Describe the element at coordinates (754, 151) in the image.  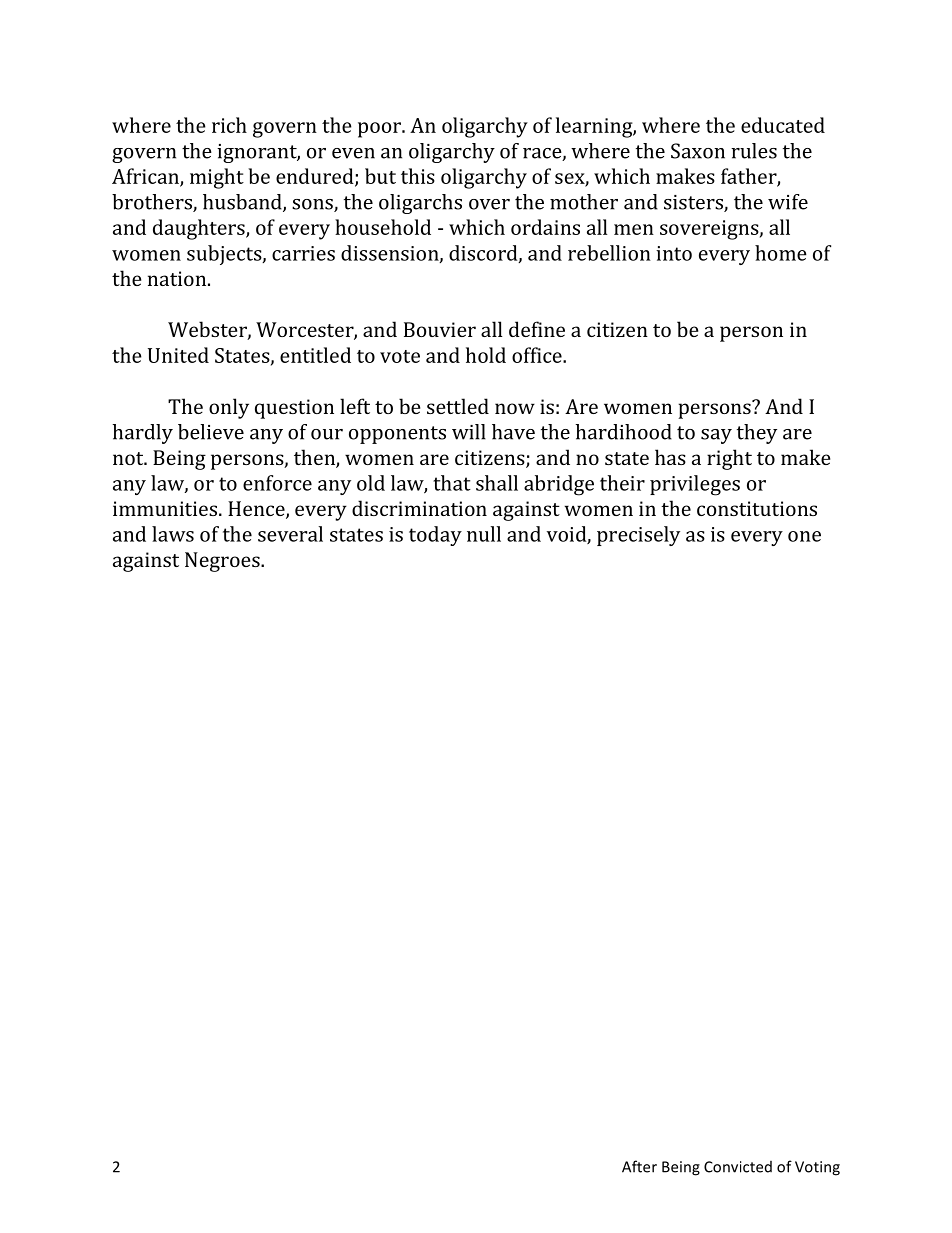
I see `rules` at that location.
